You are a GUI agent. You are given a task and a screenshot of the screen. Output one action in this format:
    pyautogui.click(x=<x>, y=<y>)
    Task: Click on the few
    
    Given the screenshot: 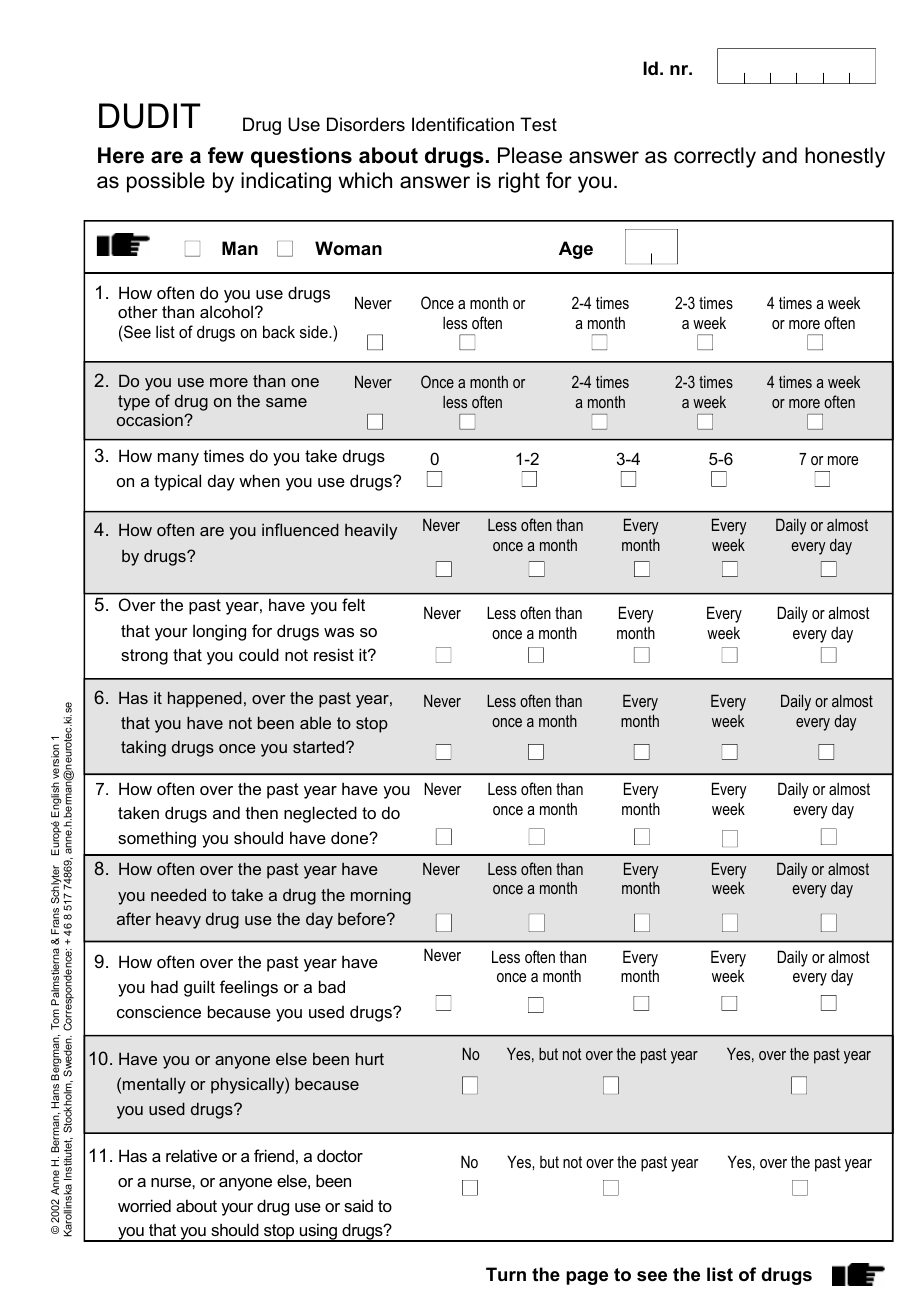 What is the action you would take?
    pyautogui.click(x=226, y=155)
